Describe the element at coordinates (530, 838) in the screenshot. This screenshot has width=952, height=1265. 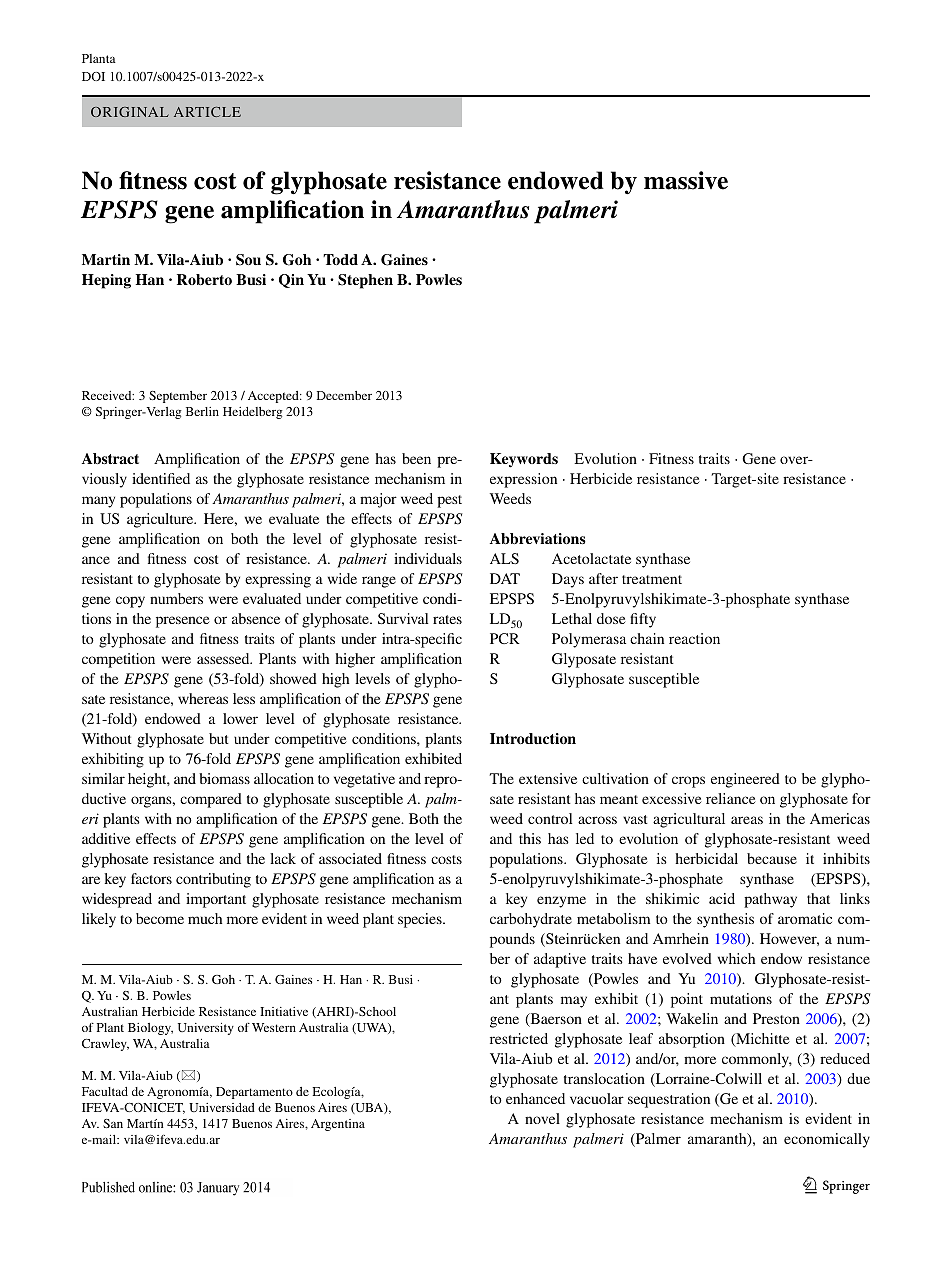
I see `this` at that location.
